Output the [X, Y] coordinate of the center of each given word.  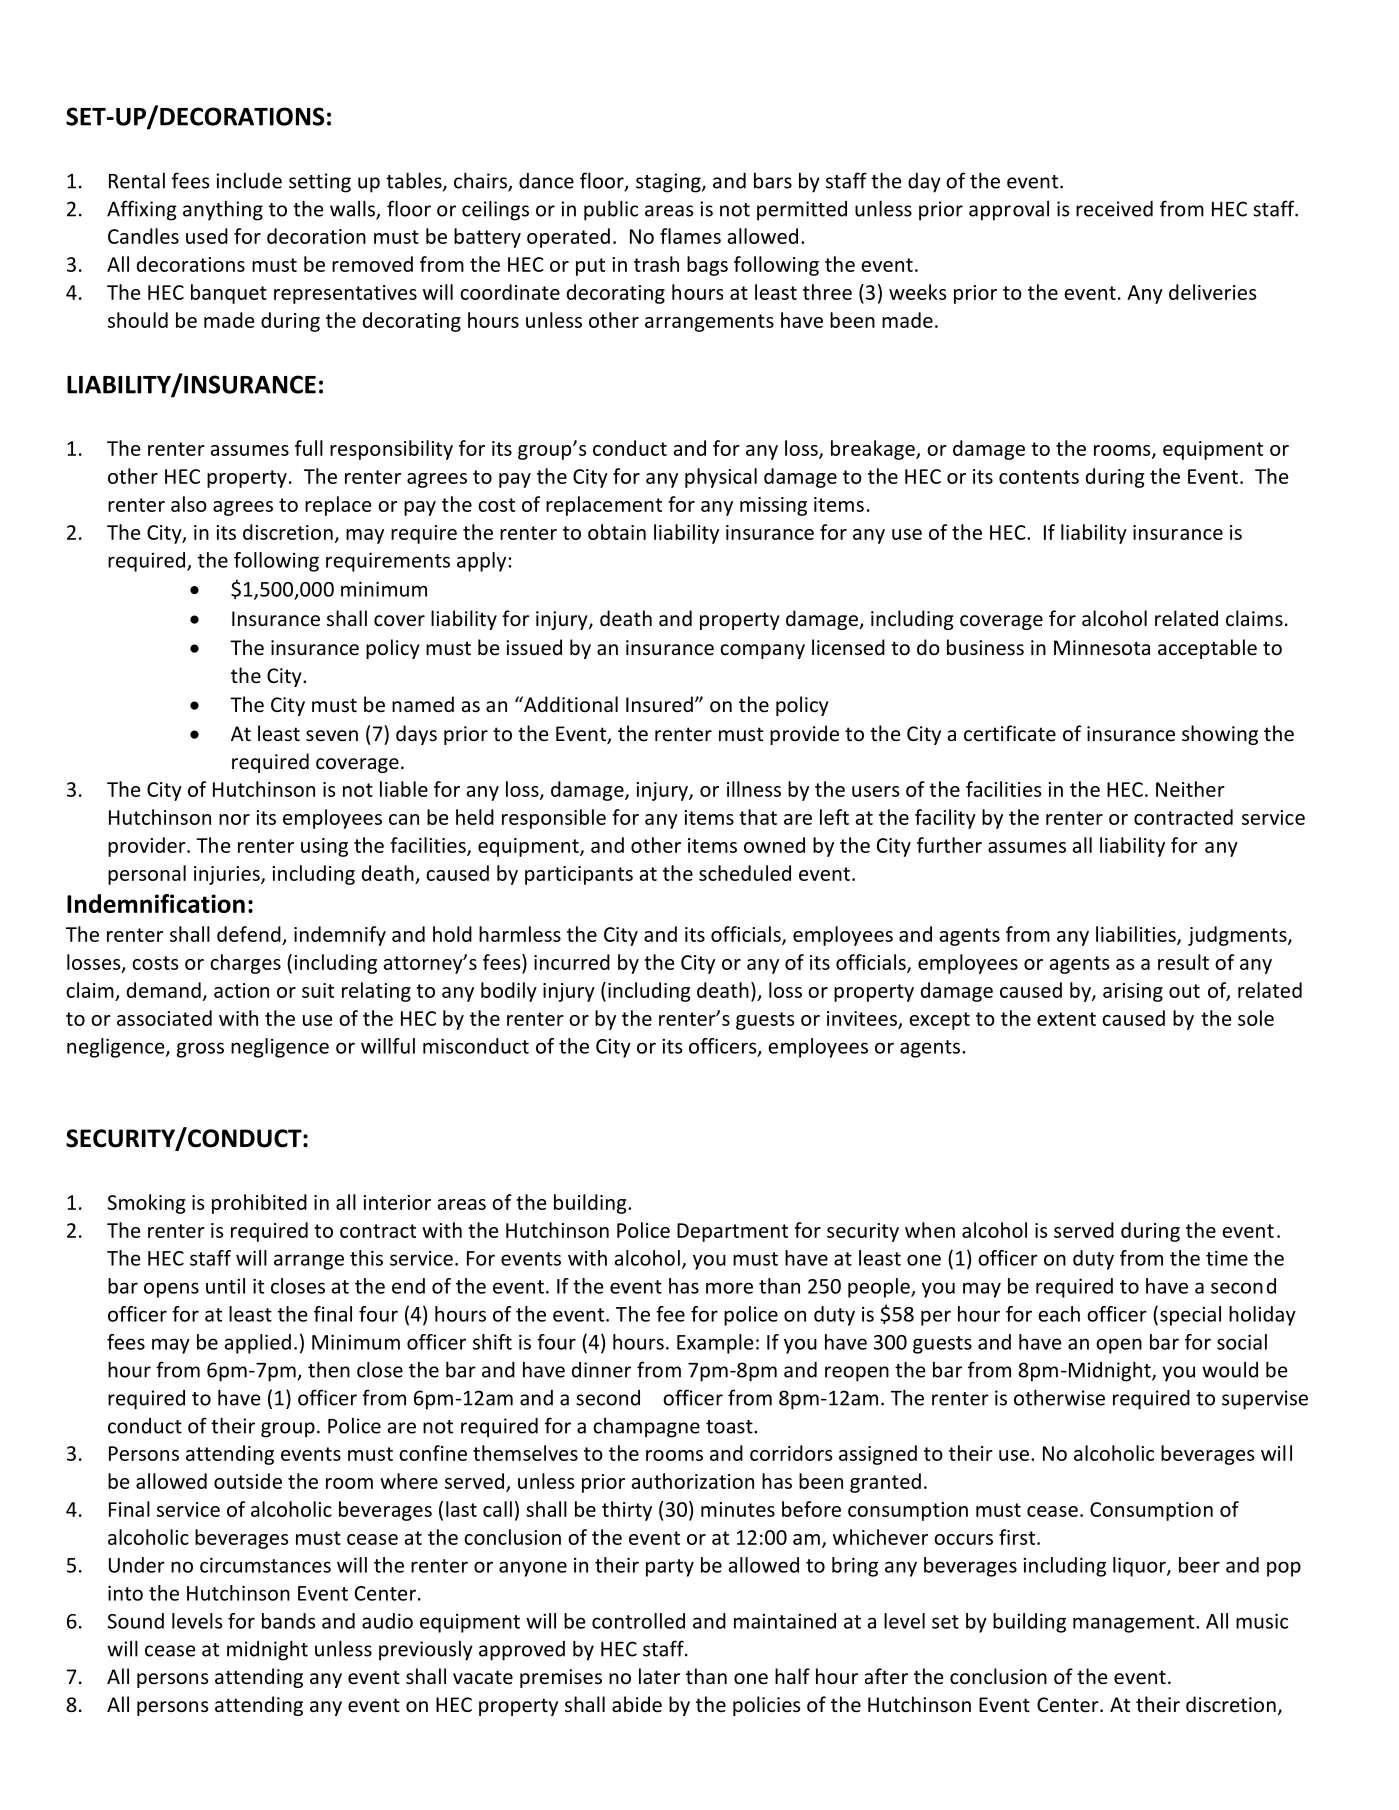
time [1227, 1258]
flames [690, 236]
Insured [659, 704]
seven [332, 736]
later [659, 1676]
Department [732, 1232]
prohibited [259, 1204]
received [1114, 209]
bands [289, 1621]
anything [223, 211]
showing [1220, 735]
